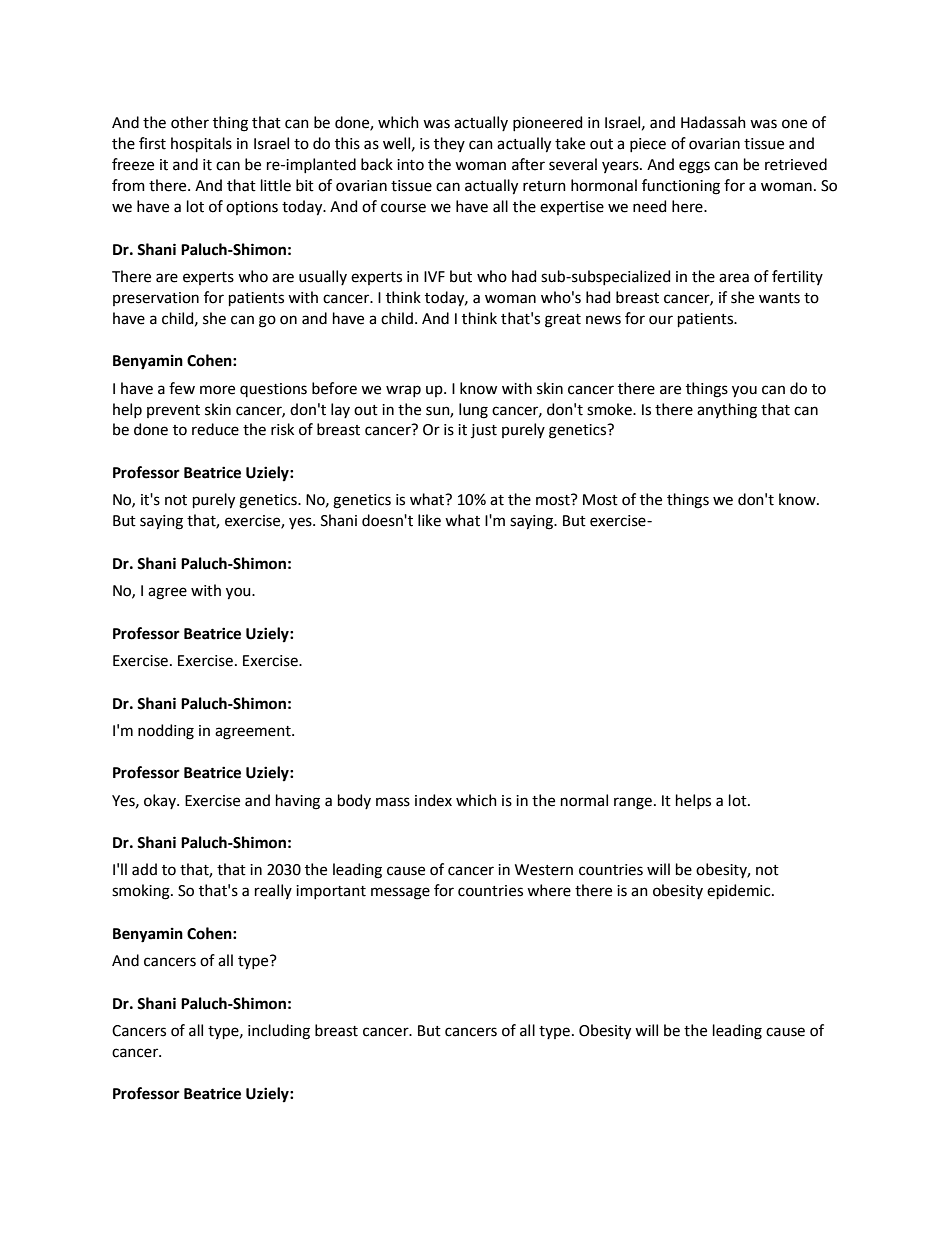  Describe the element at coordinates (156, 299) in the document. I see `preservation` at that location.
